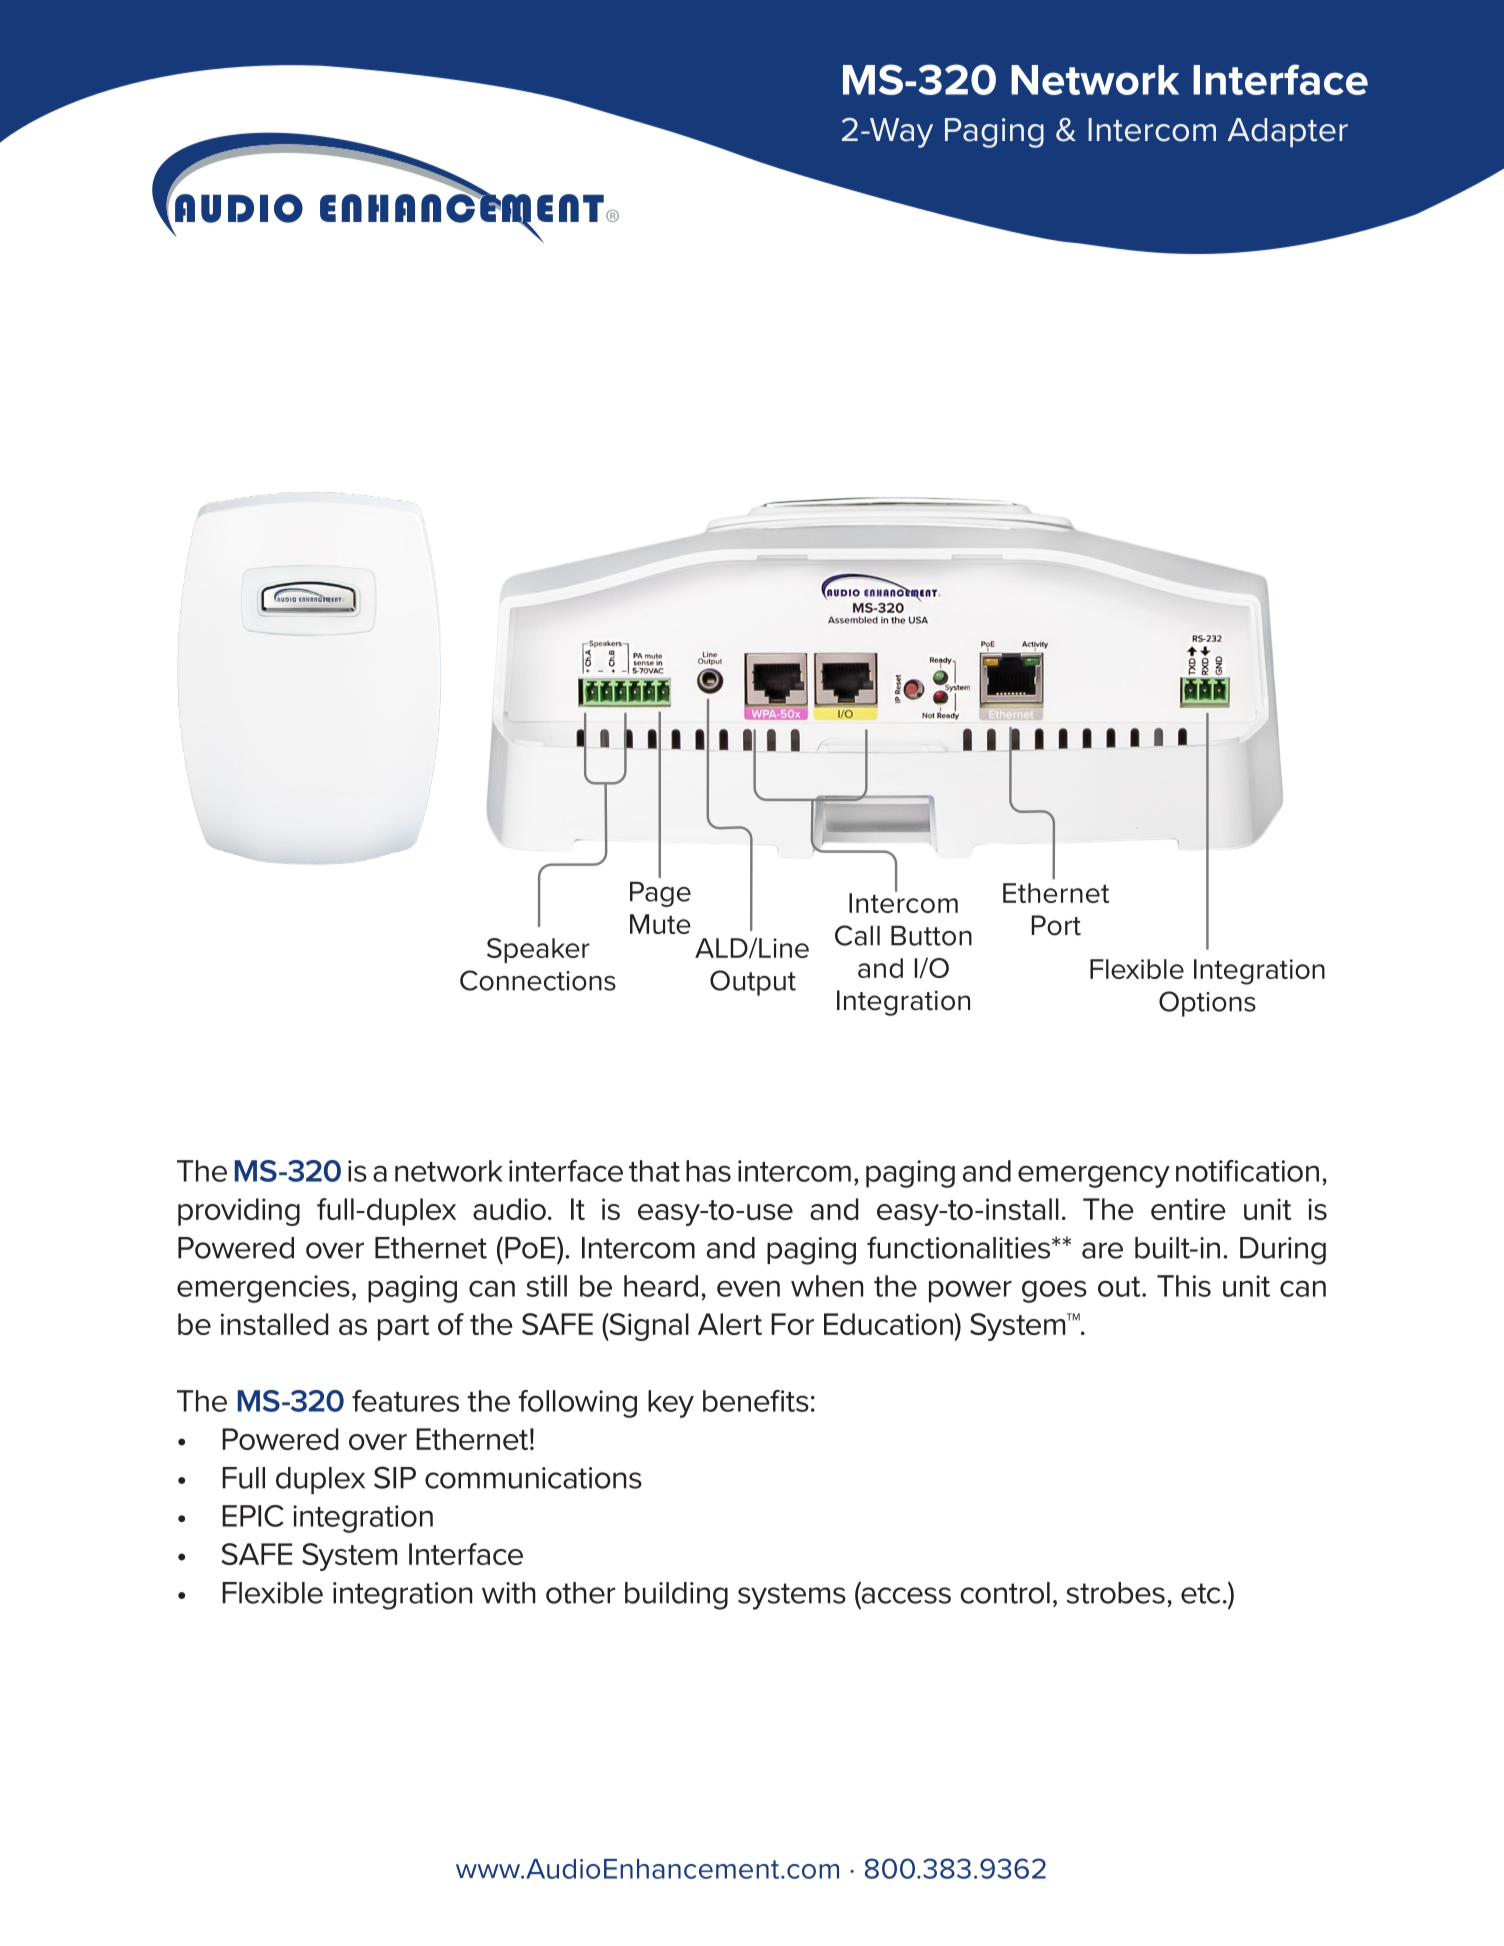 The height and width of the document is (1946, 1504). Describe the element at coordinates (395, 1477) in the document. I see `SIP` at that location.
